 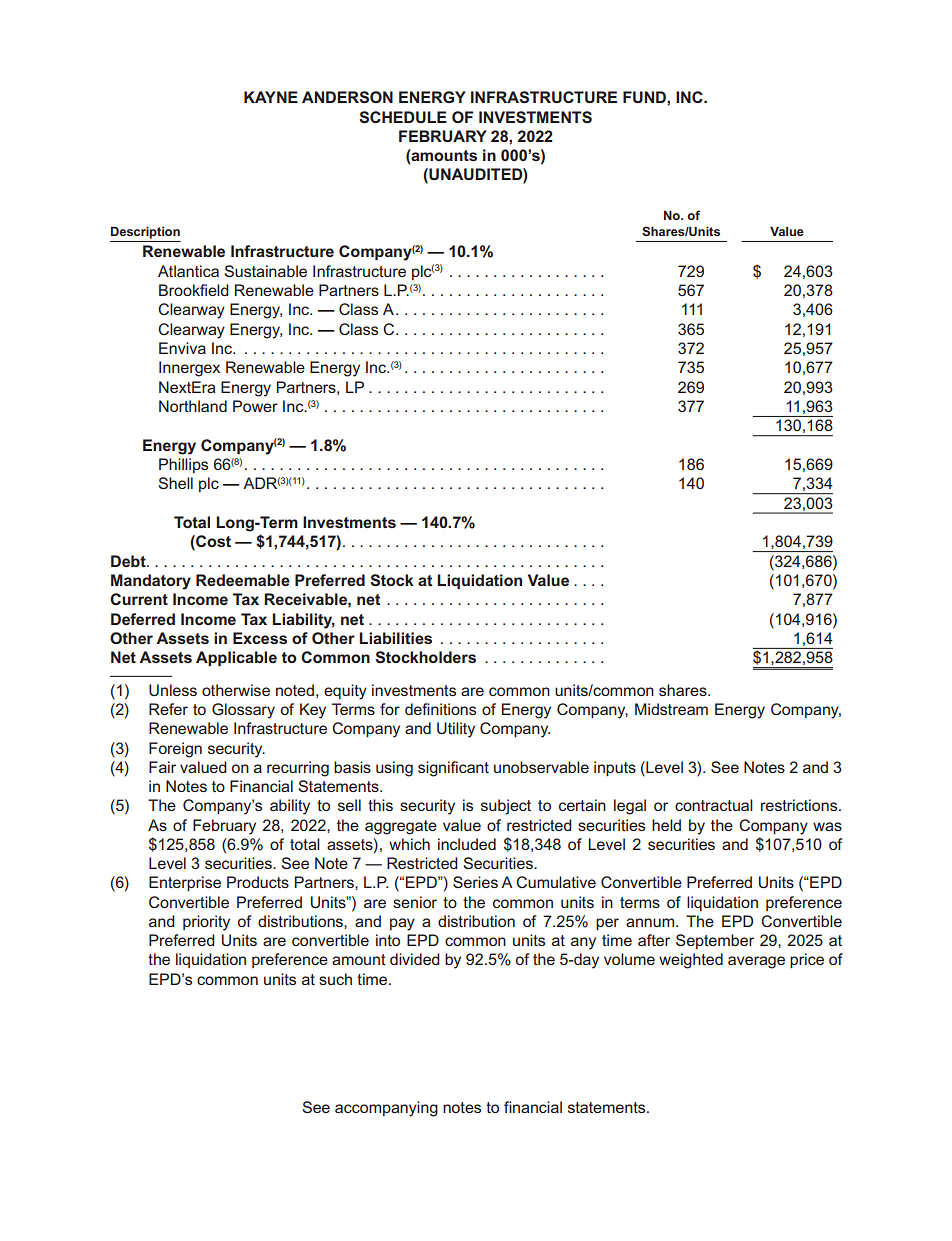 I want to click on Liabilities, so click(x=395, y=638).
